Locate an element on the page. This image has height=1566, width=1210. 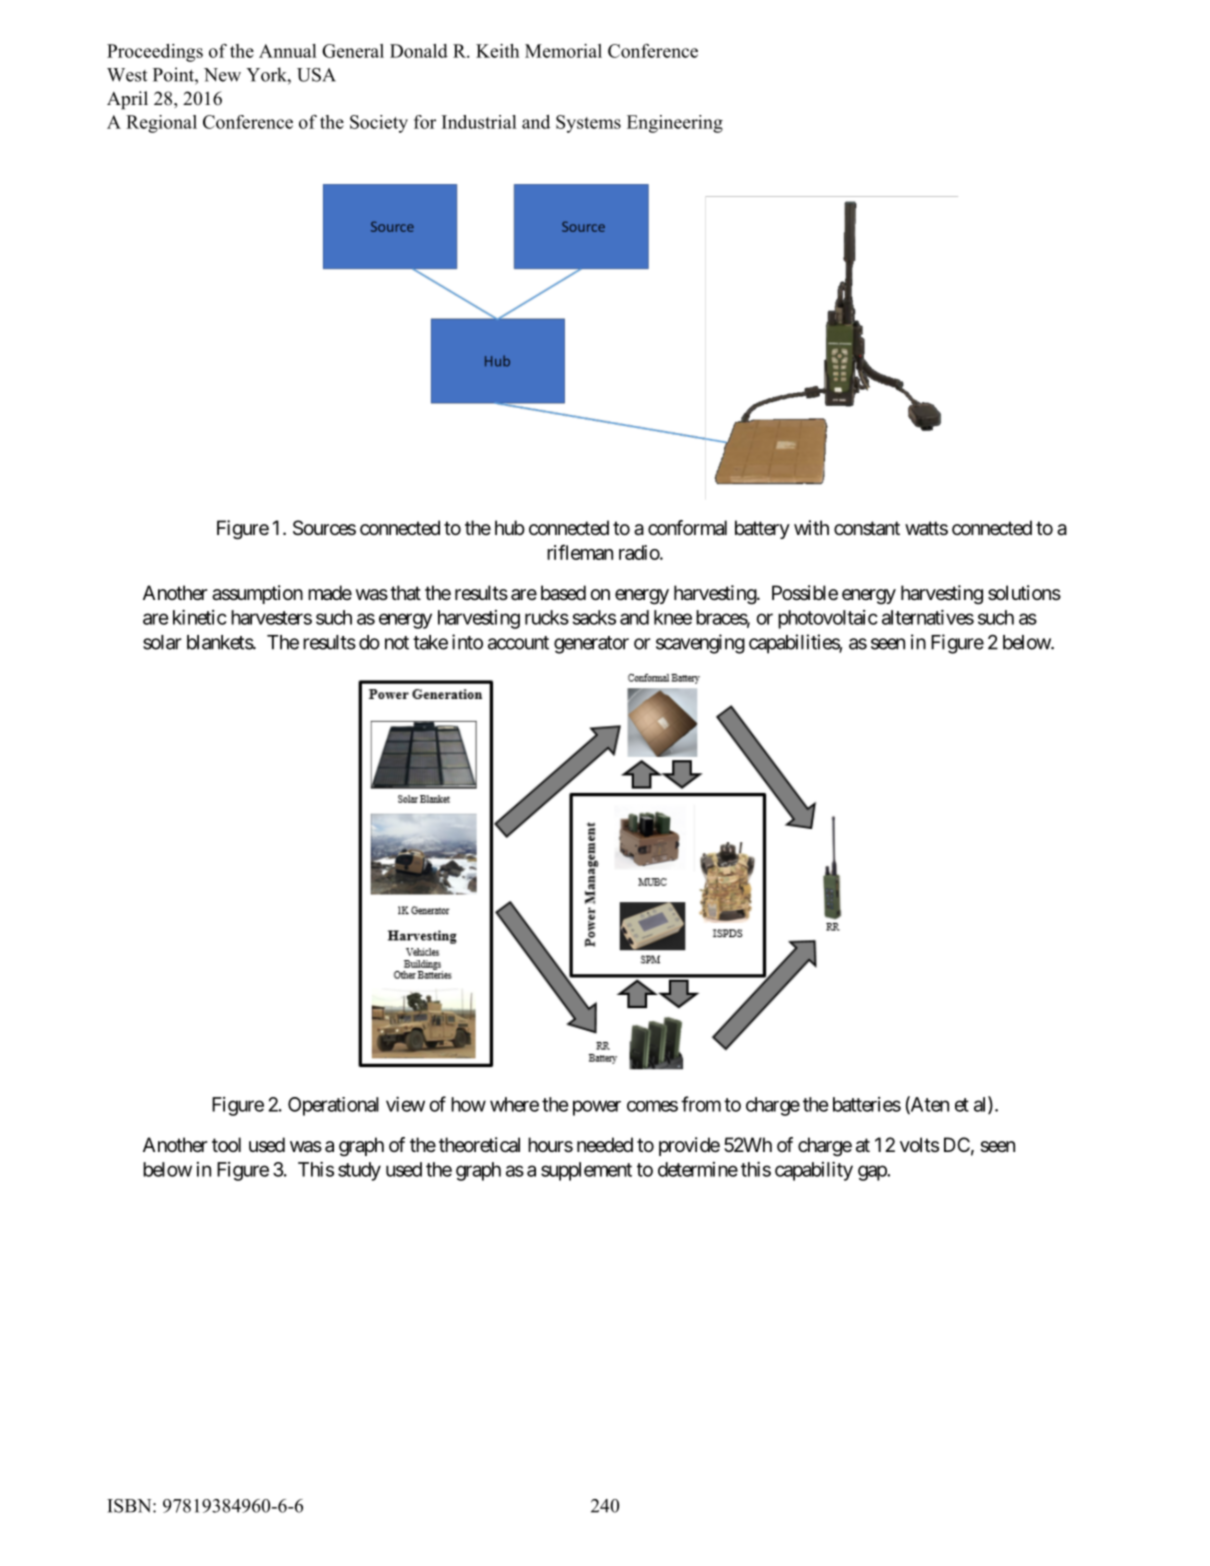
account is located at coordinates (518, 643).
